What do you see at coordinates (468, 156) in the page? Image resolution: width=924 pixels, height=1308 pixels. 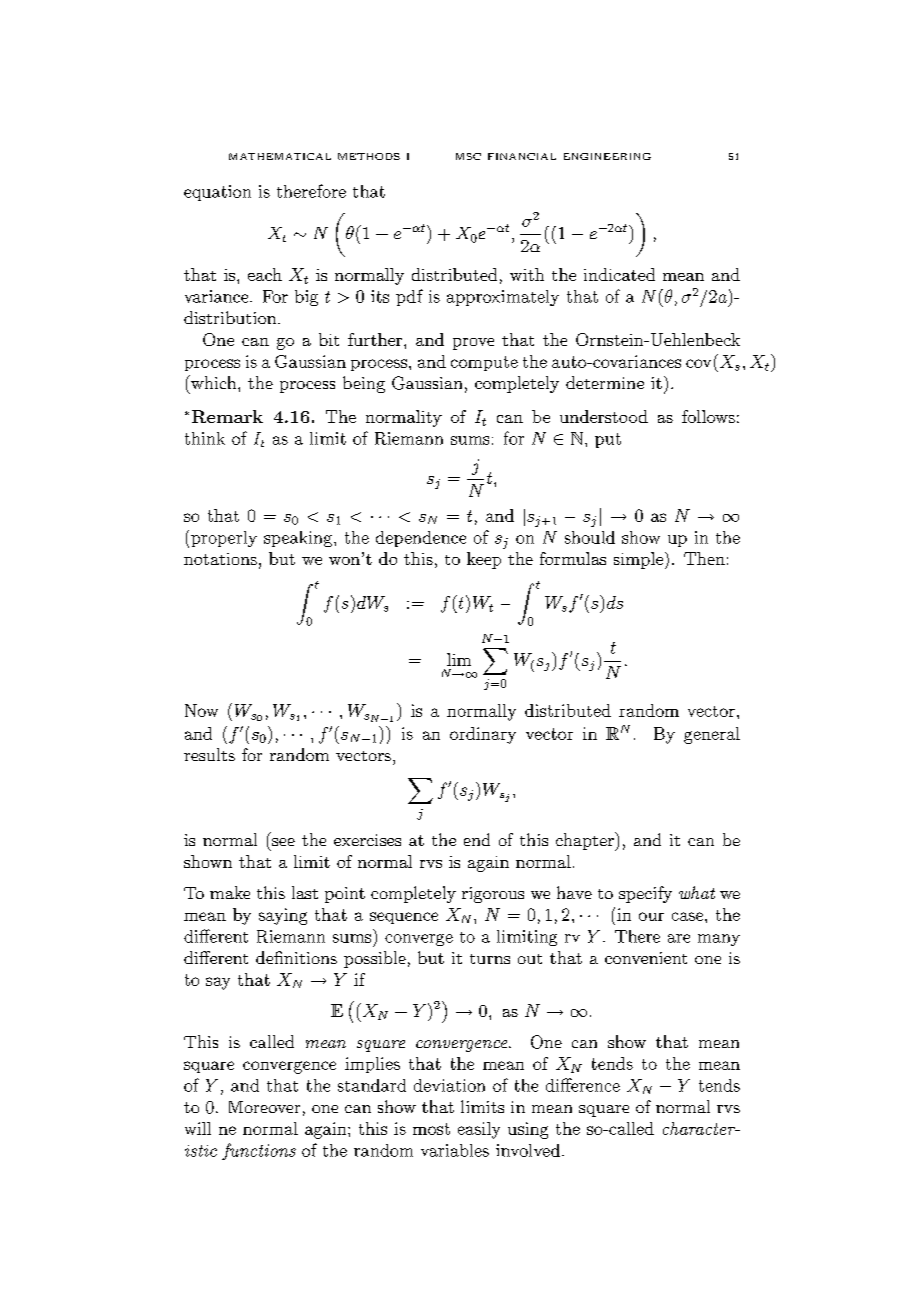 I see `MSC` at bounding box center [468, 156].
